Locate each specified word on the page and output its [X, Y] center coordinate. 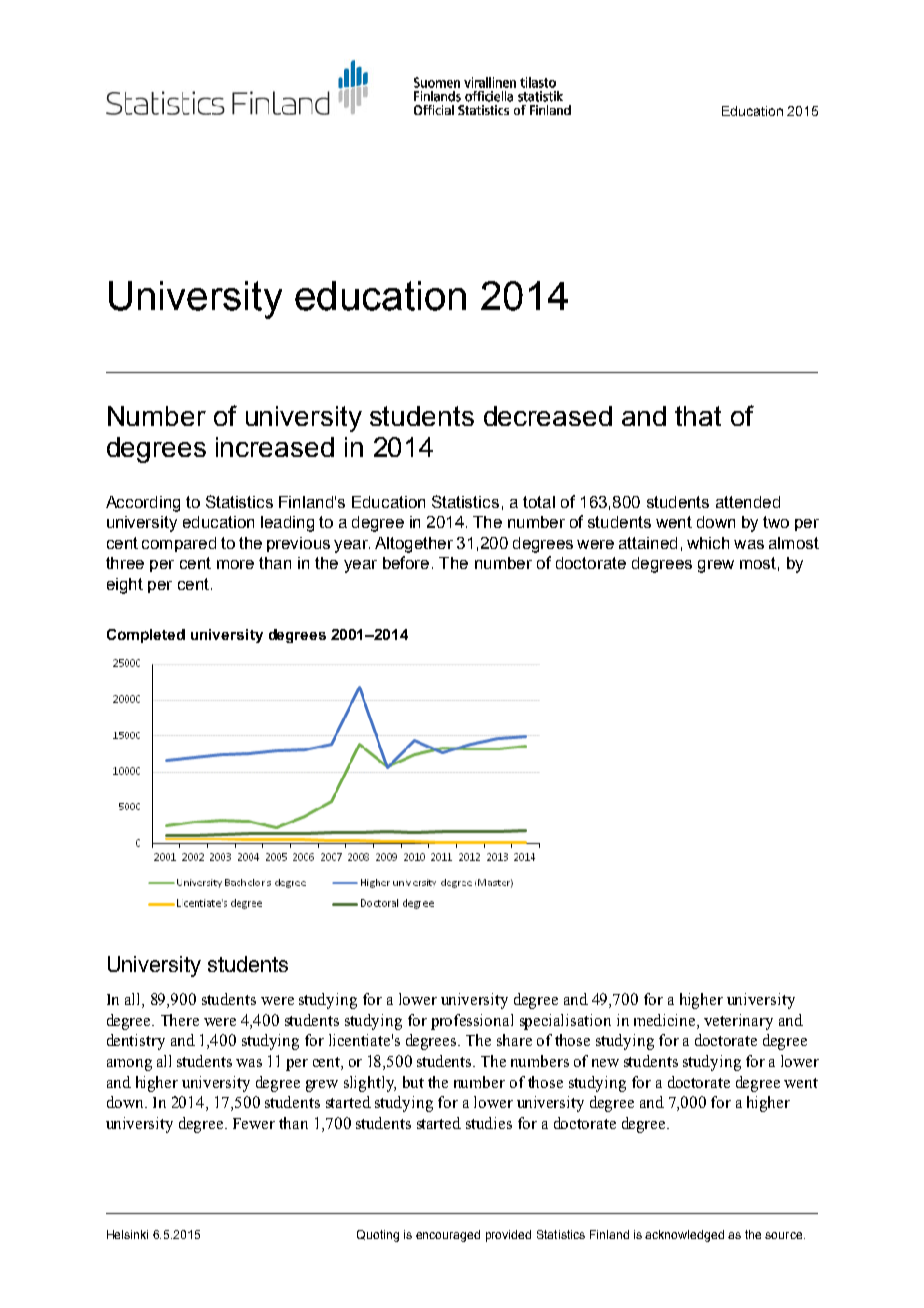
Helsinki [127, 1234]
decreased [548, 416]
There [180, 1020]
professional [472, 1022]
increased [275, 447]
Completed [146, 636]
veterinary [738, 1022]
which [708, 543]
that [698, 416]
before [406, 562]
